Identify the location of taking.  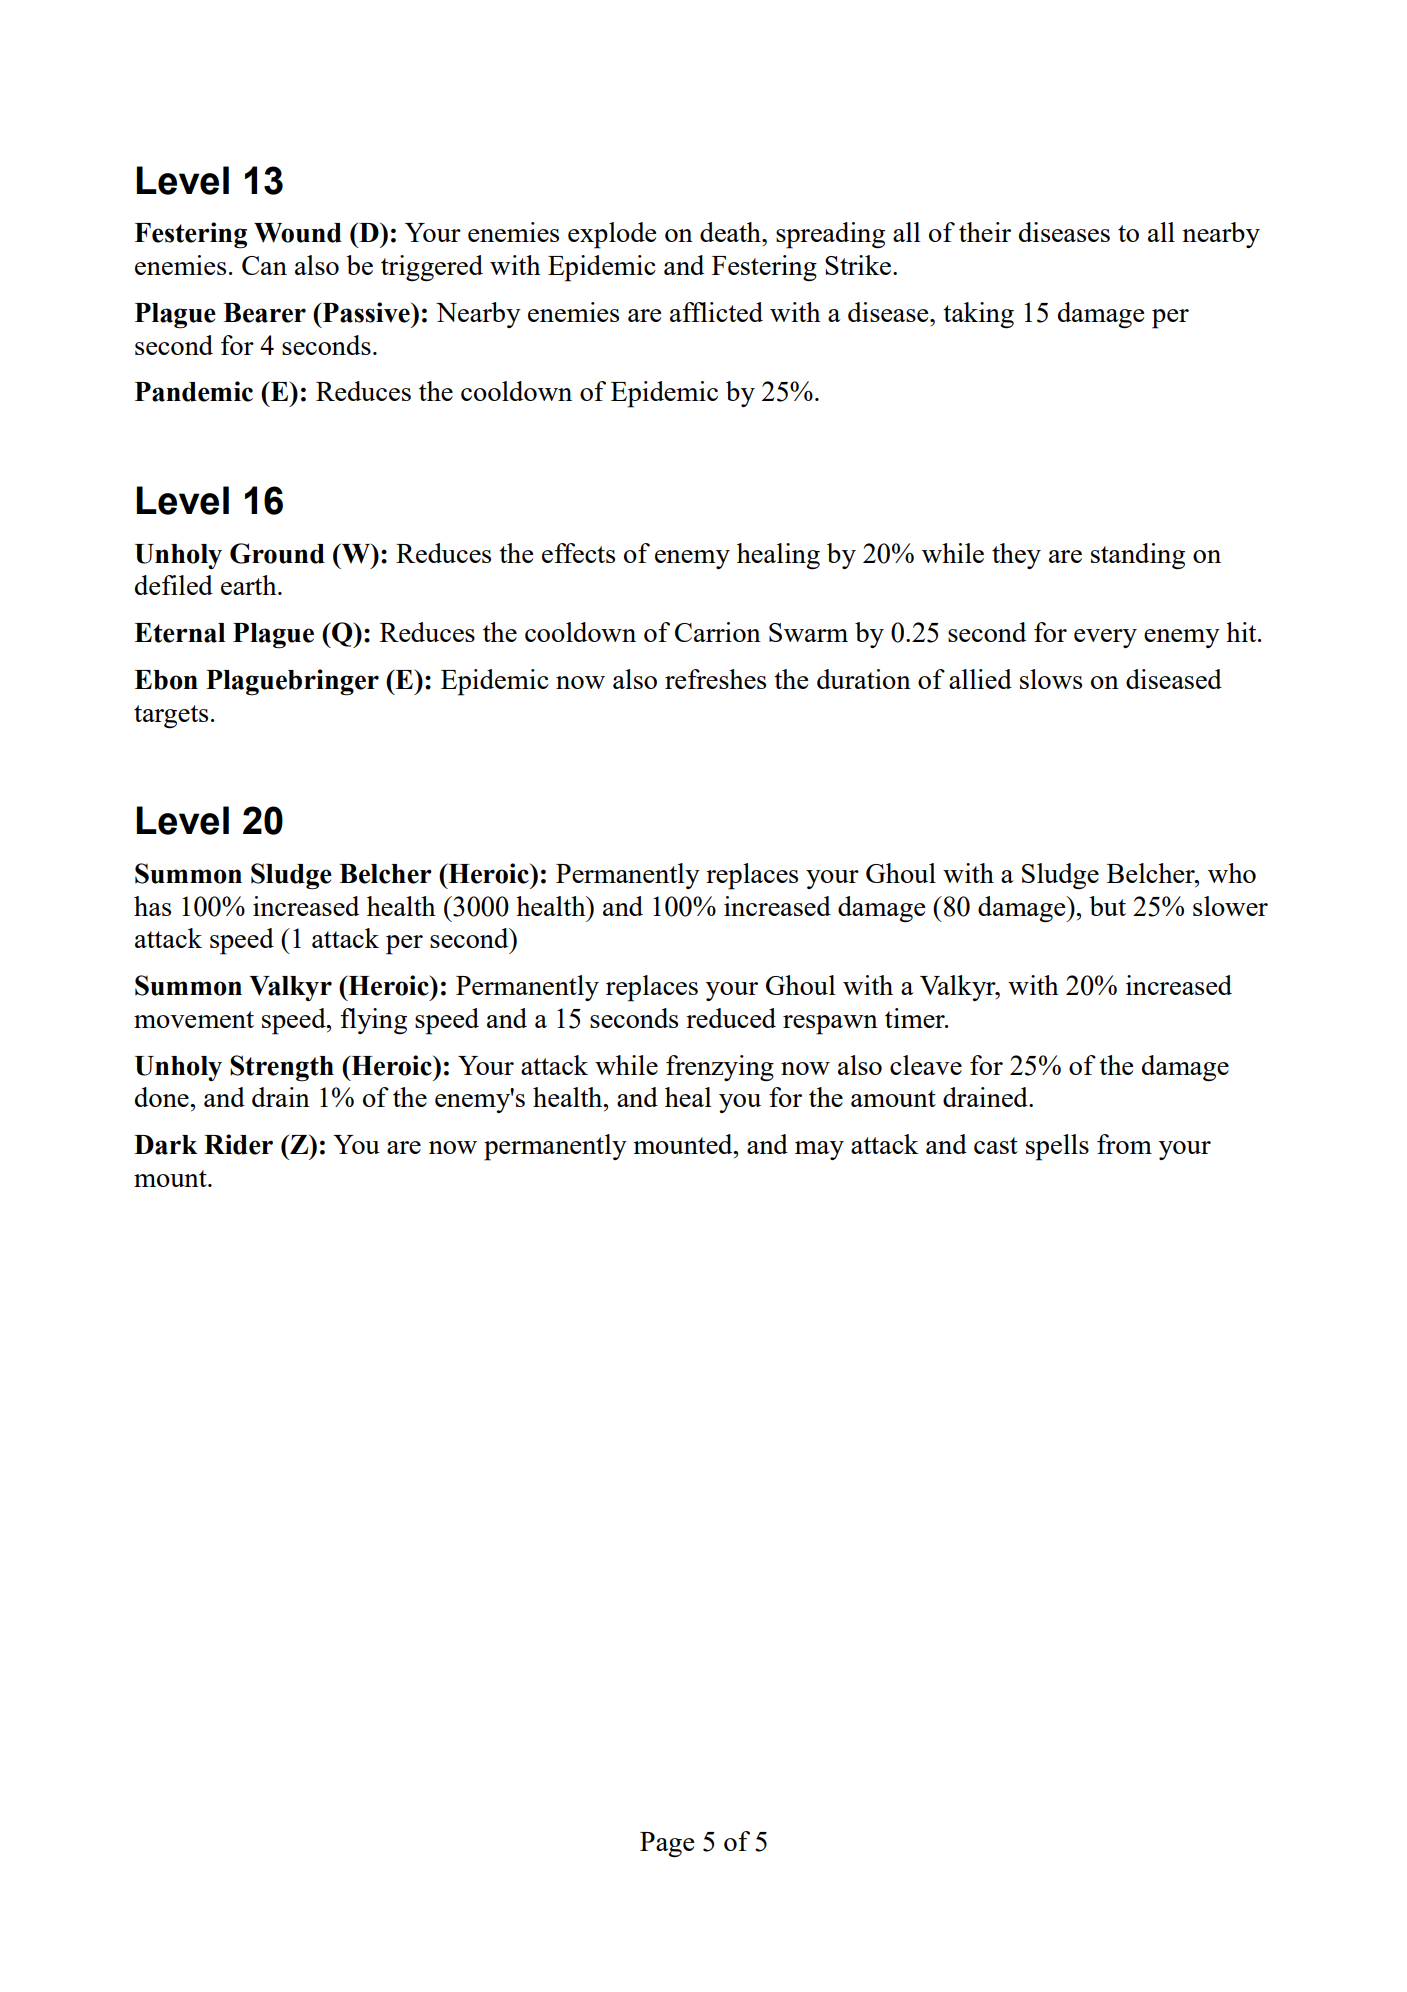
(978, 315).
